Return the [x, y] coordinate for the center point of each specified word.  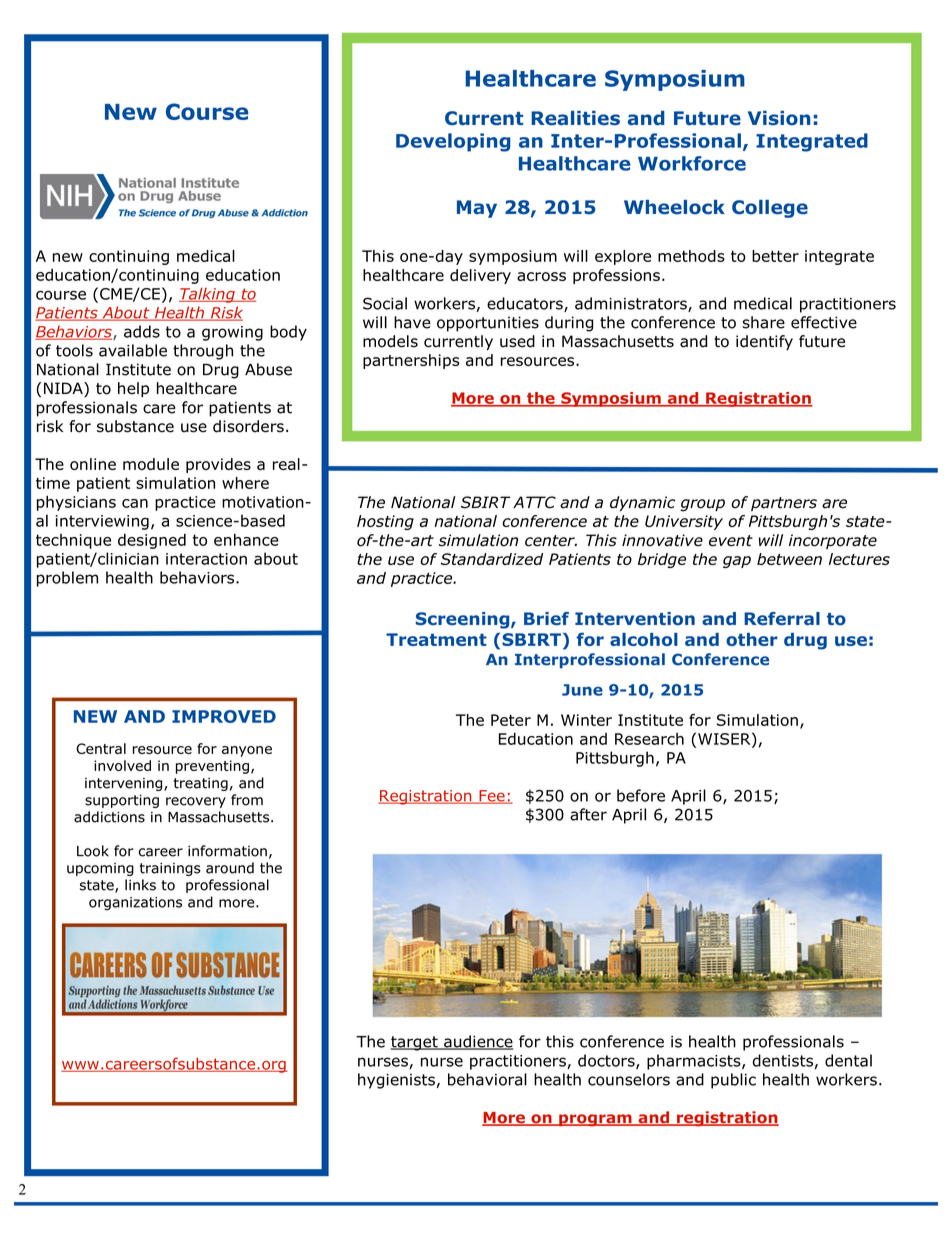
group [702, 505]
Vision [779, 118]
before [641, 795]
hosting [385, 522]
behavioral [487, 1079]
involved [122, 765]
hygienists [396, 1081]
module [151, 464]
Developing [453, 142]
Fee [492, 797]
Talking [208, 295]
